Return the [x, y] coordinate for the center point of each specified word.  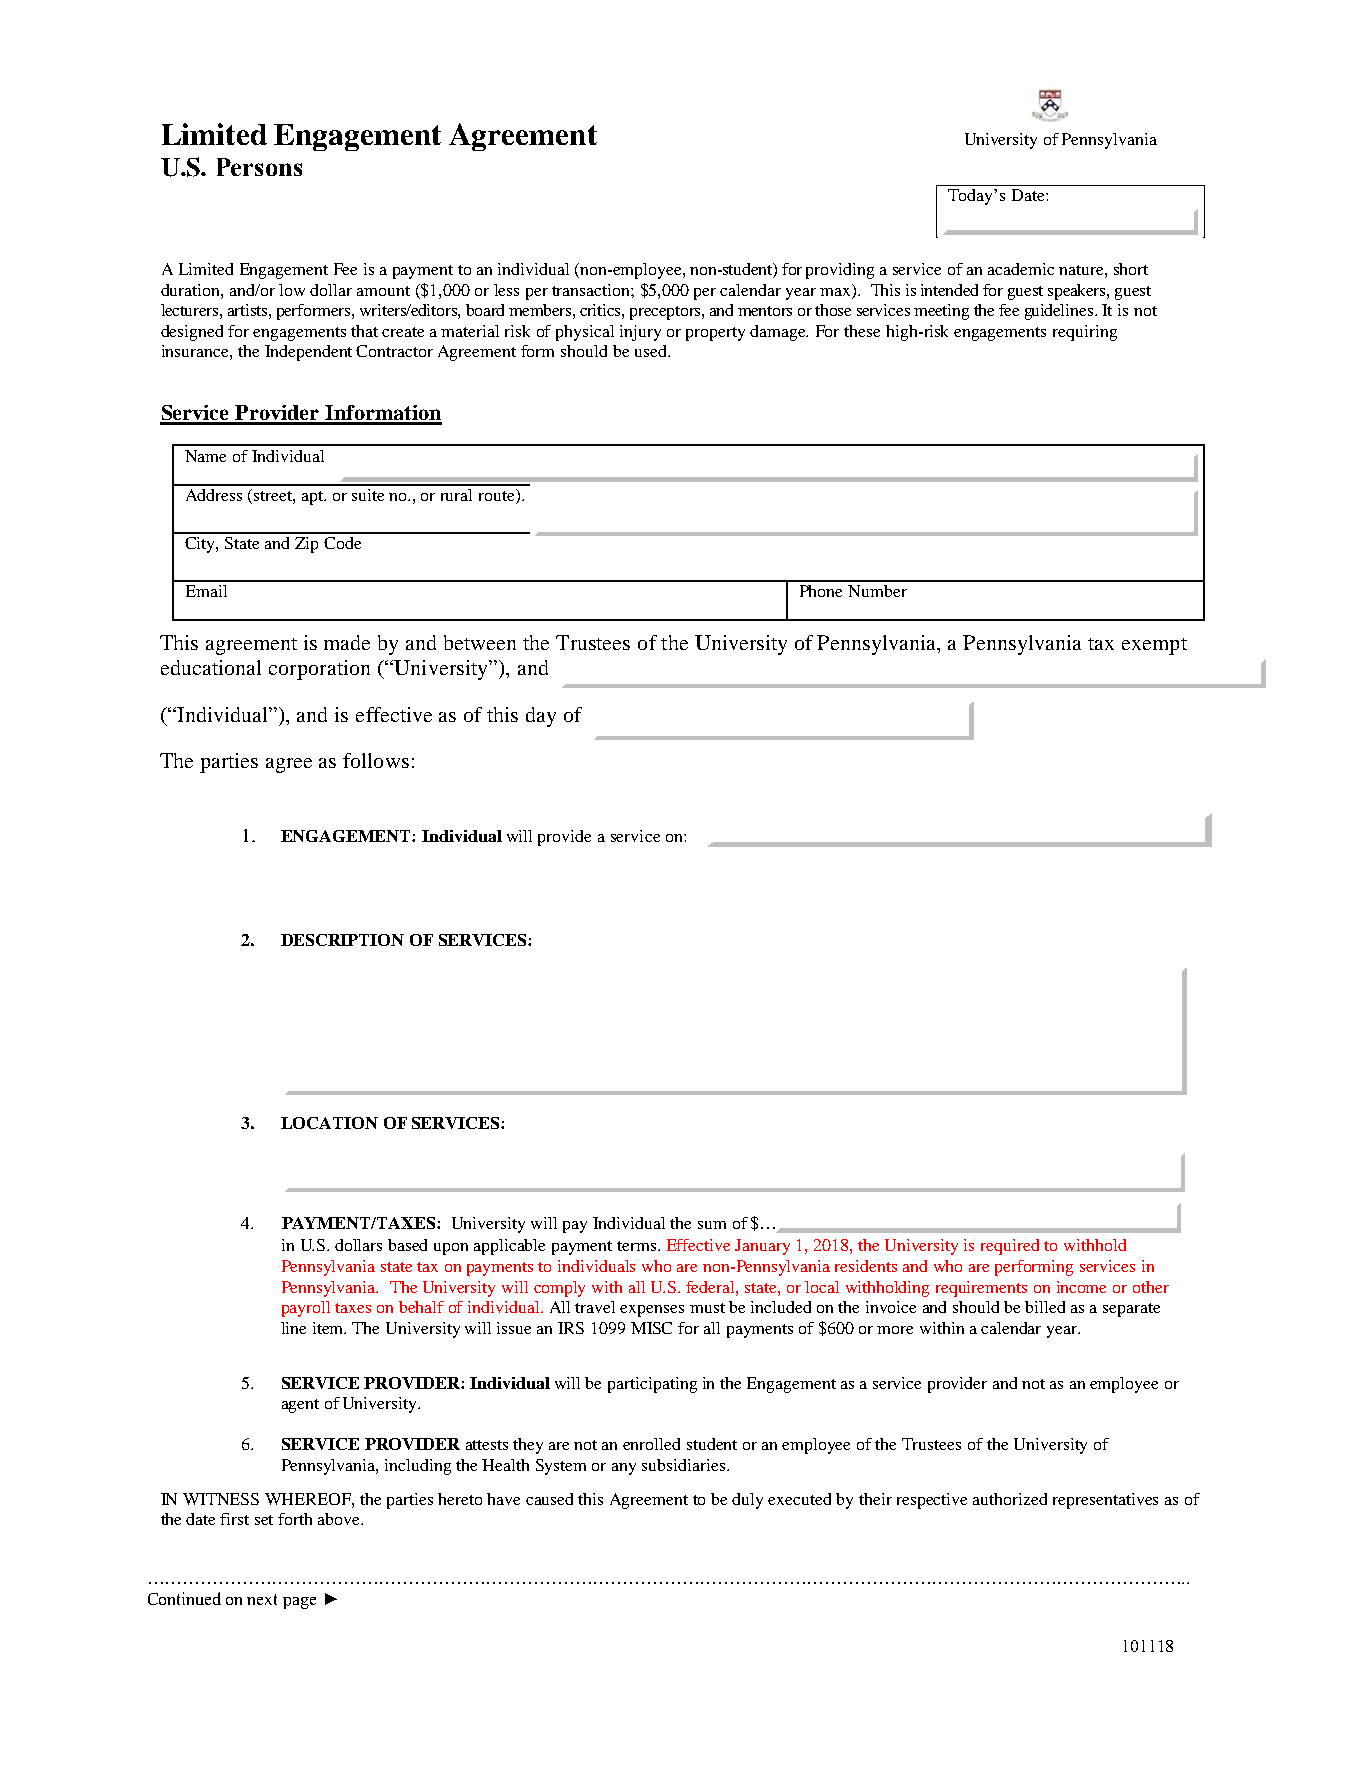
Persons [259, 167]
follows [376, 760]
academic [1021, 269]
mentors [765, 311]
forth [295, 1519]
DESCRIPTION [342, 940]
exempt [1154, 646]
